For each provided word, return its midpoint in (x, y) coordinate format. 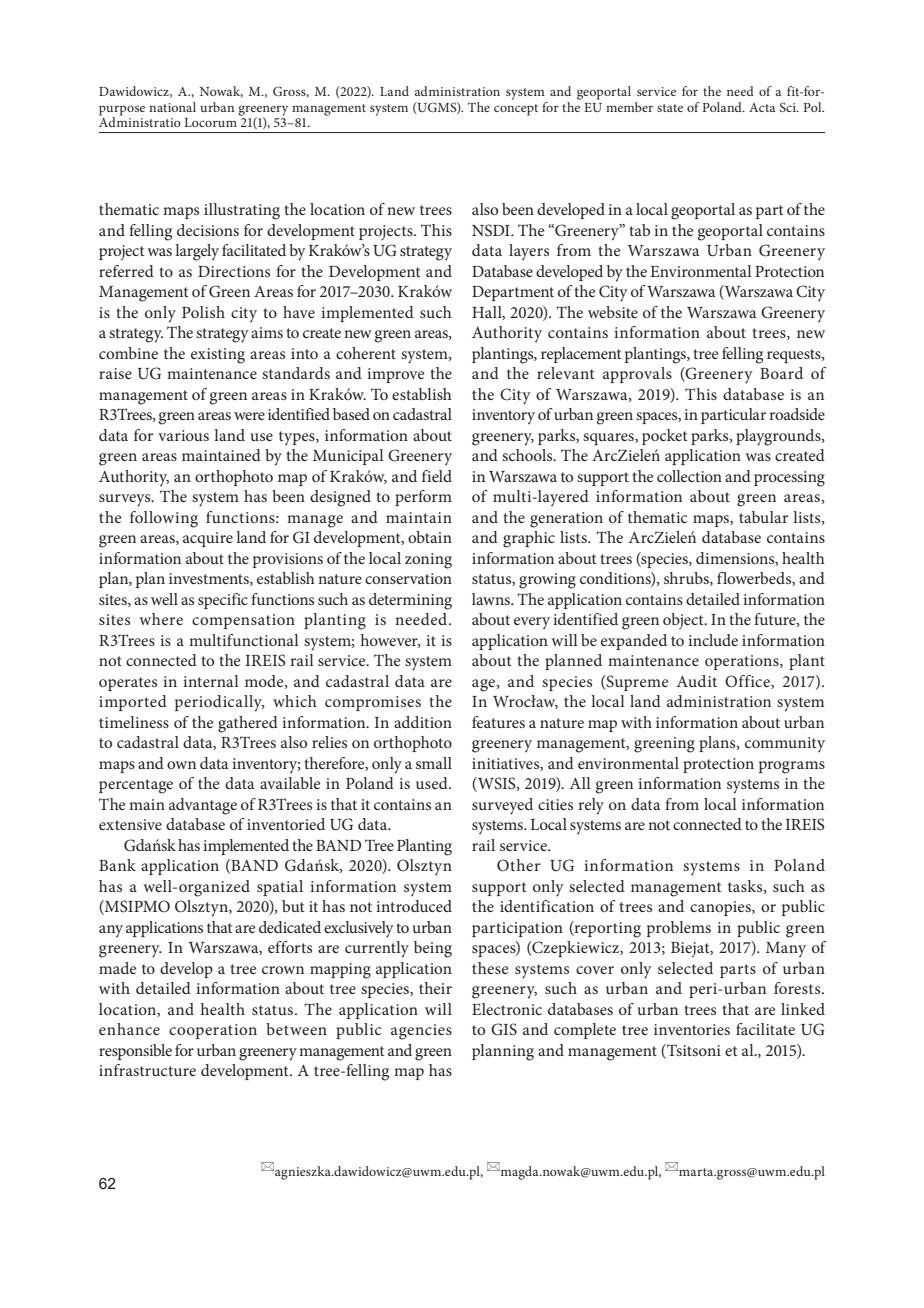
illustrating (242, 211)
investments (210, 579)
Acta (762, 107)
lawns (492, 599)
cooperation (213, 1031)
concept (516, 110)
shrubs (687, 579)
